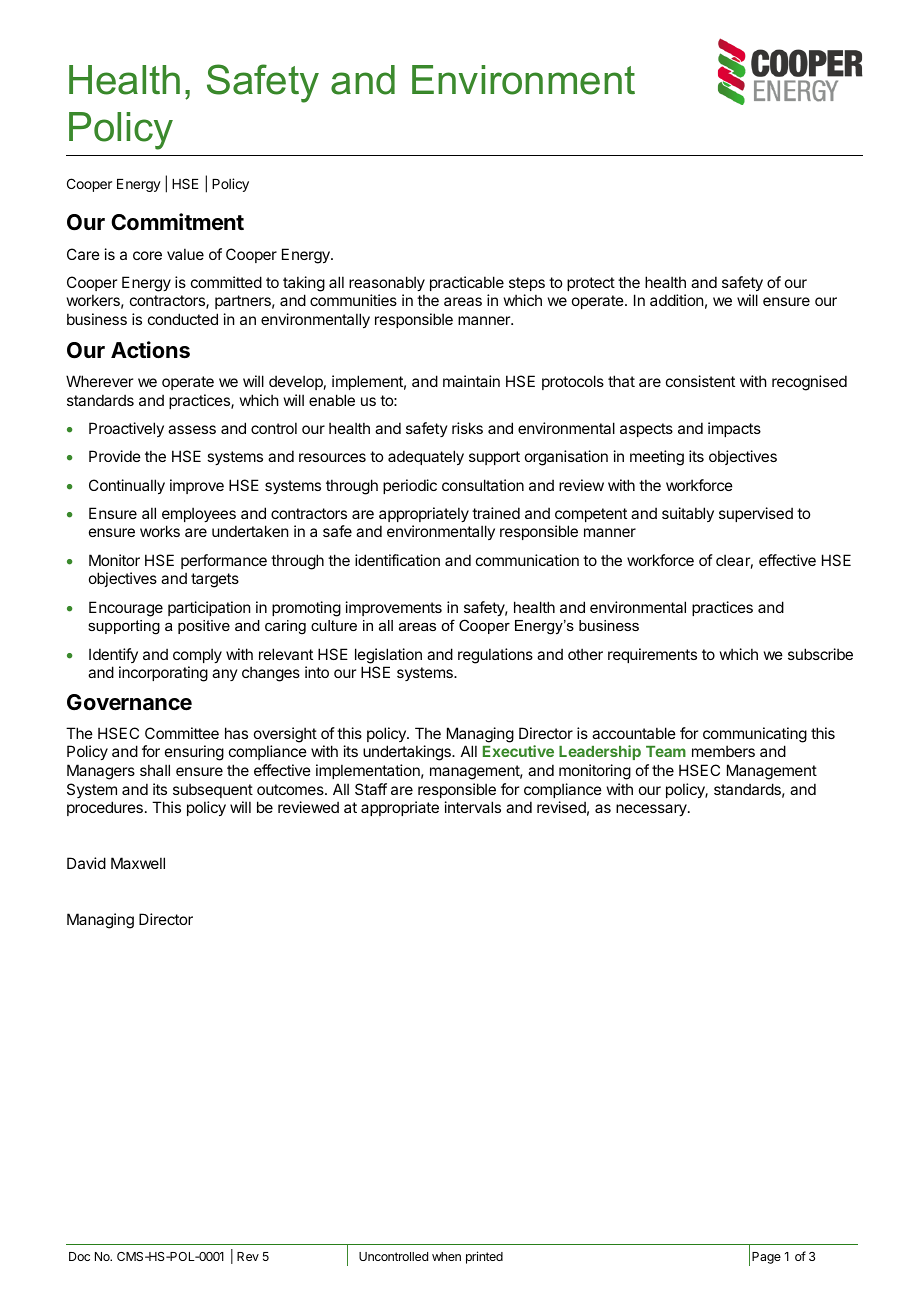 The height and width of the screenshot is (1308, 924). What do you see at coordinates (734, 429) in the screenshot?
I see `impacts` at bounding box center [734, 429].
